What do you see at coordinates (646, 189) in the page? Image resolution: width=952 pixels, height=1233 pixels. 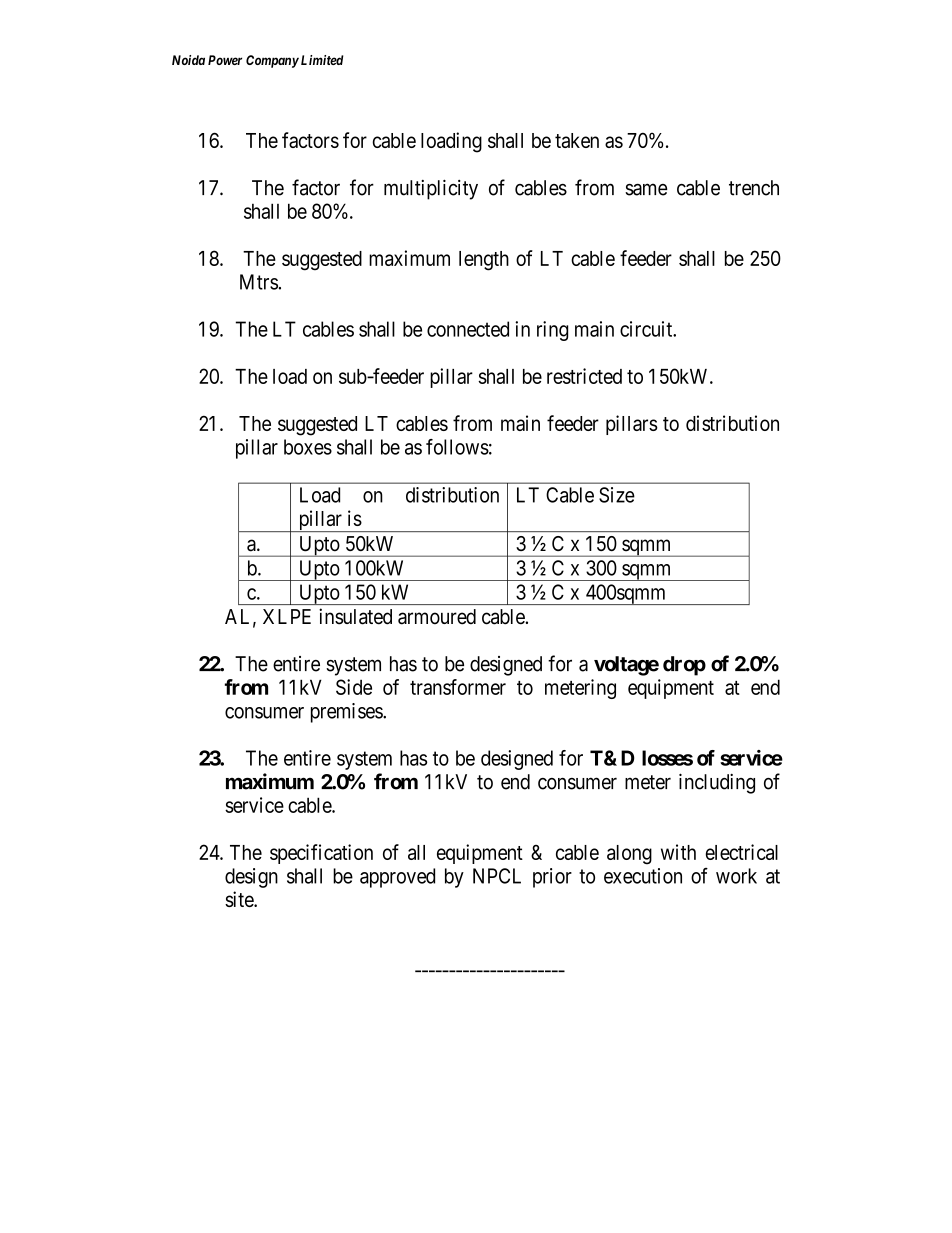 I see `same` at bounding box center [646, 189].
